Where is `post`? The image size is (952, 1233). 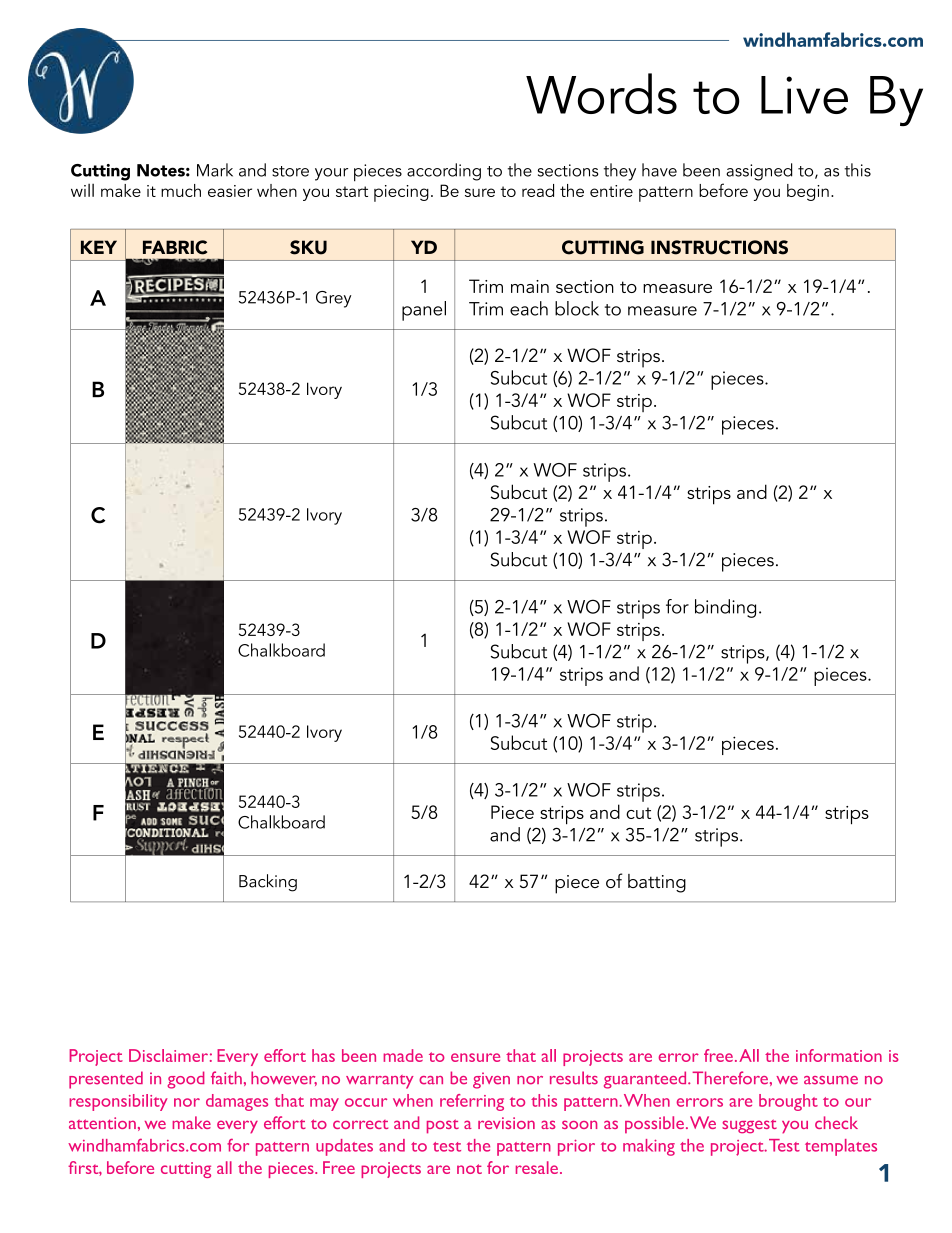 post is located at coordinates (443, 1126).
